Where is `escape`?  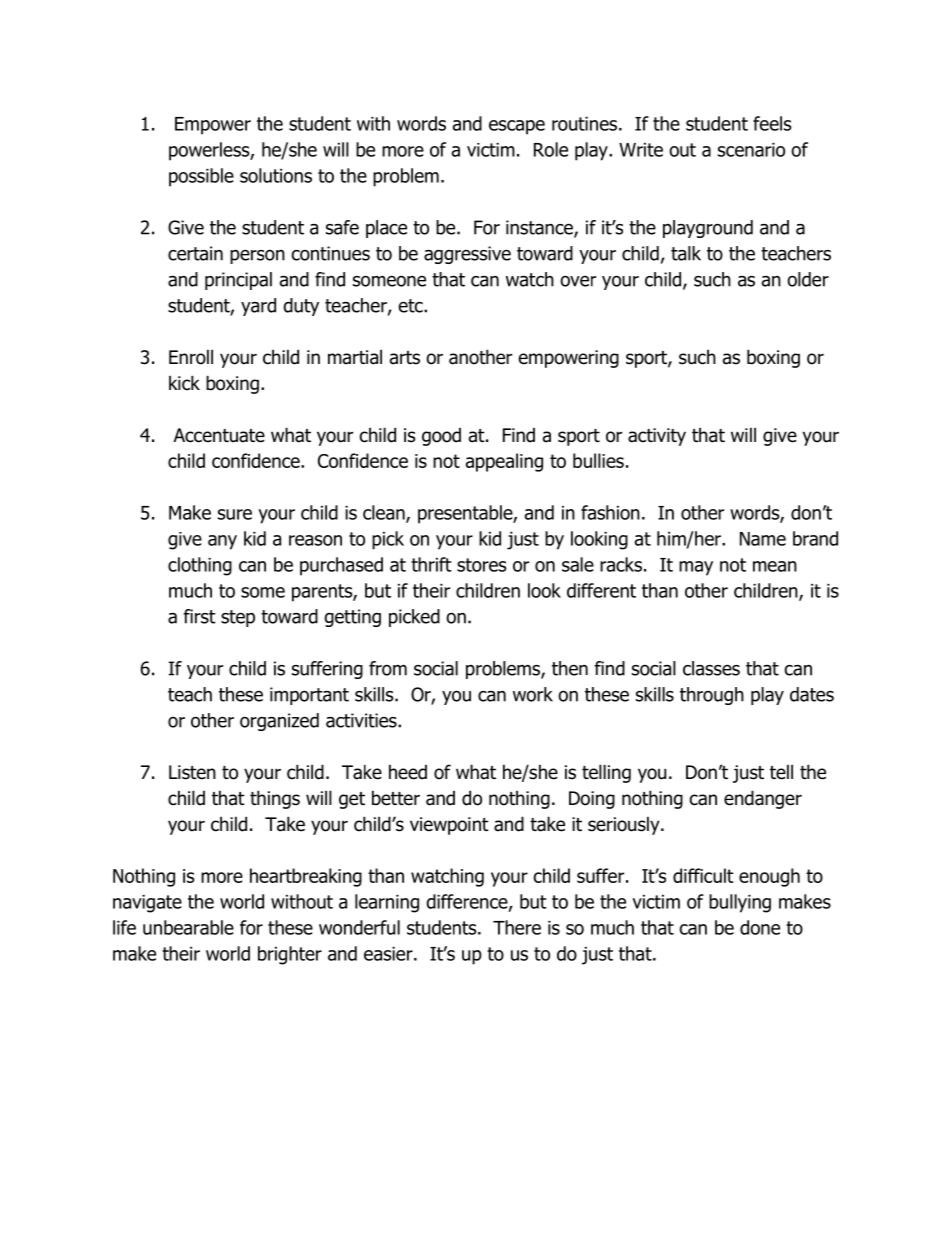
escape is located at coordinates (517, 127).
